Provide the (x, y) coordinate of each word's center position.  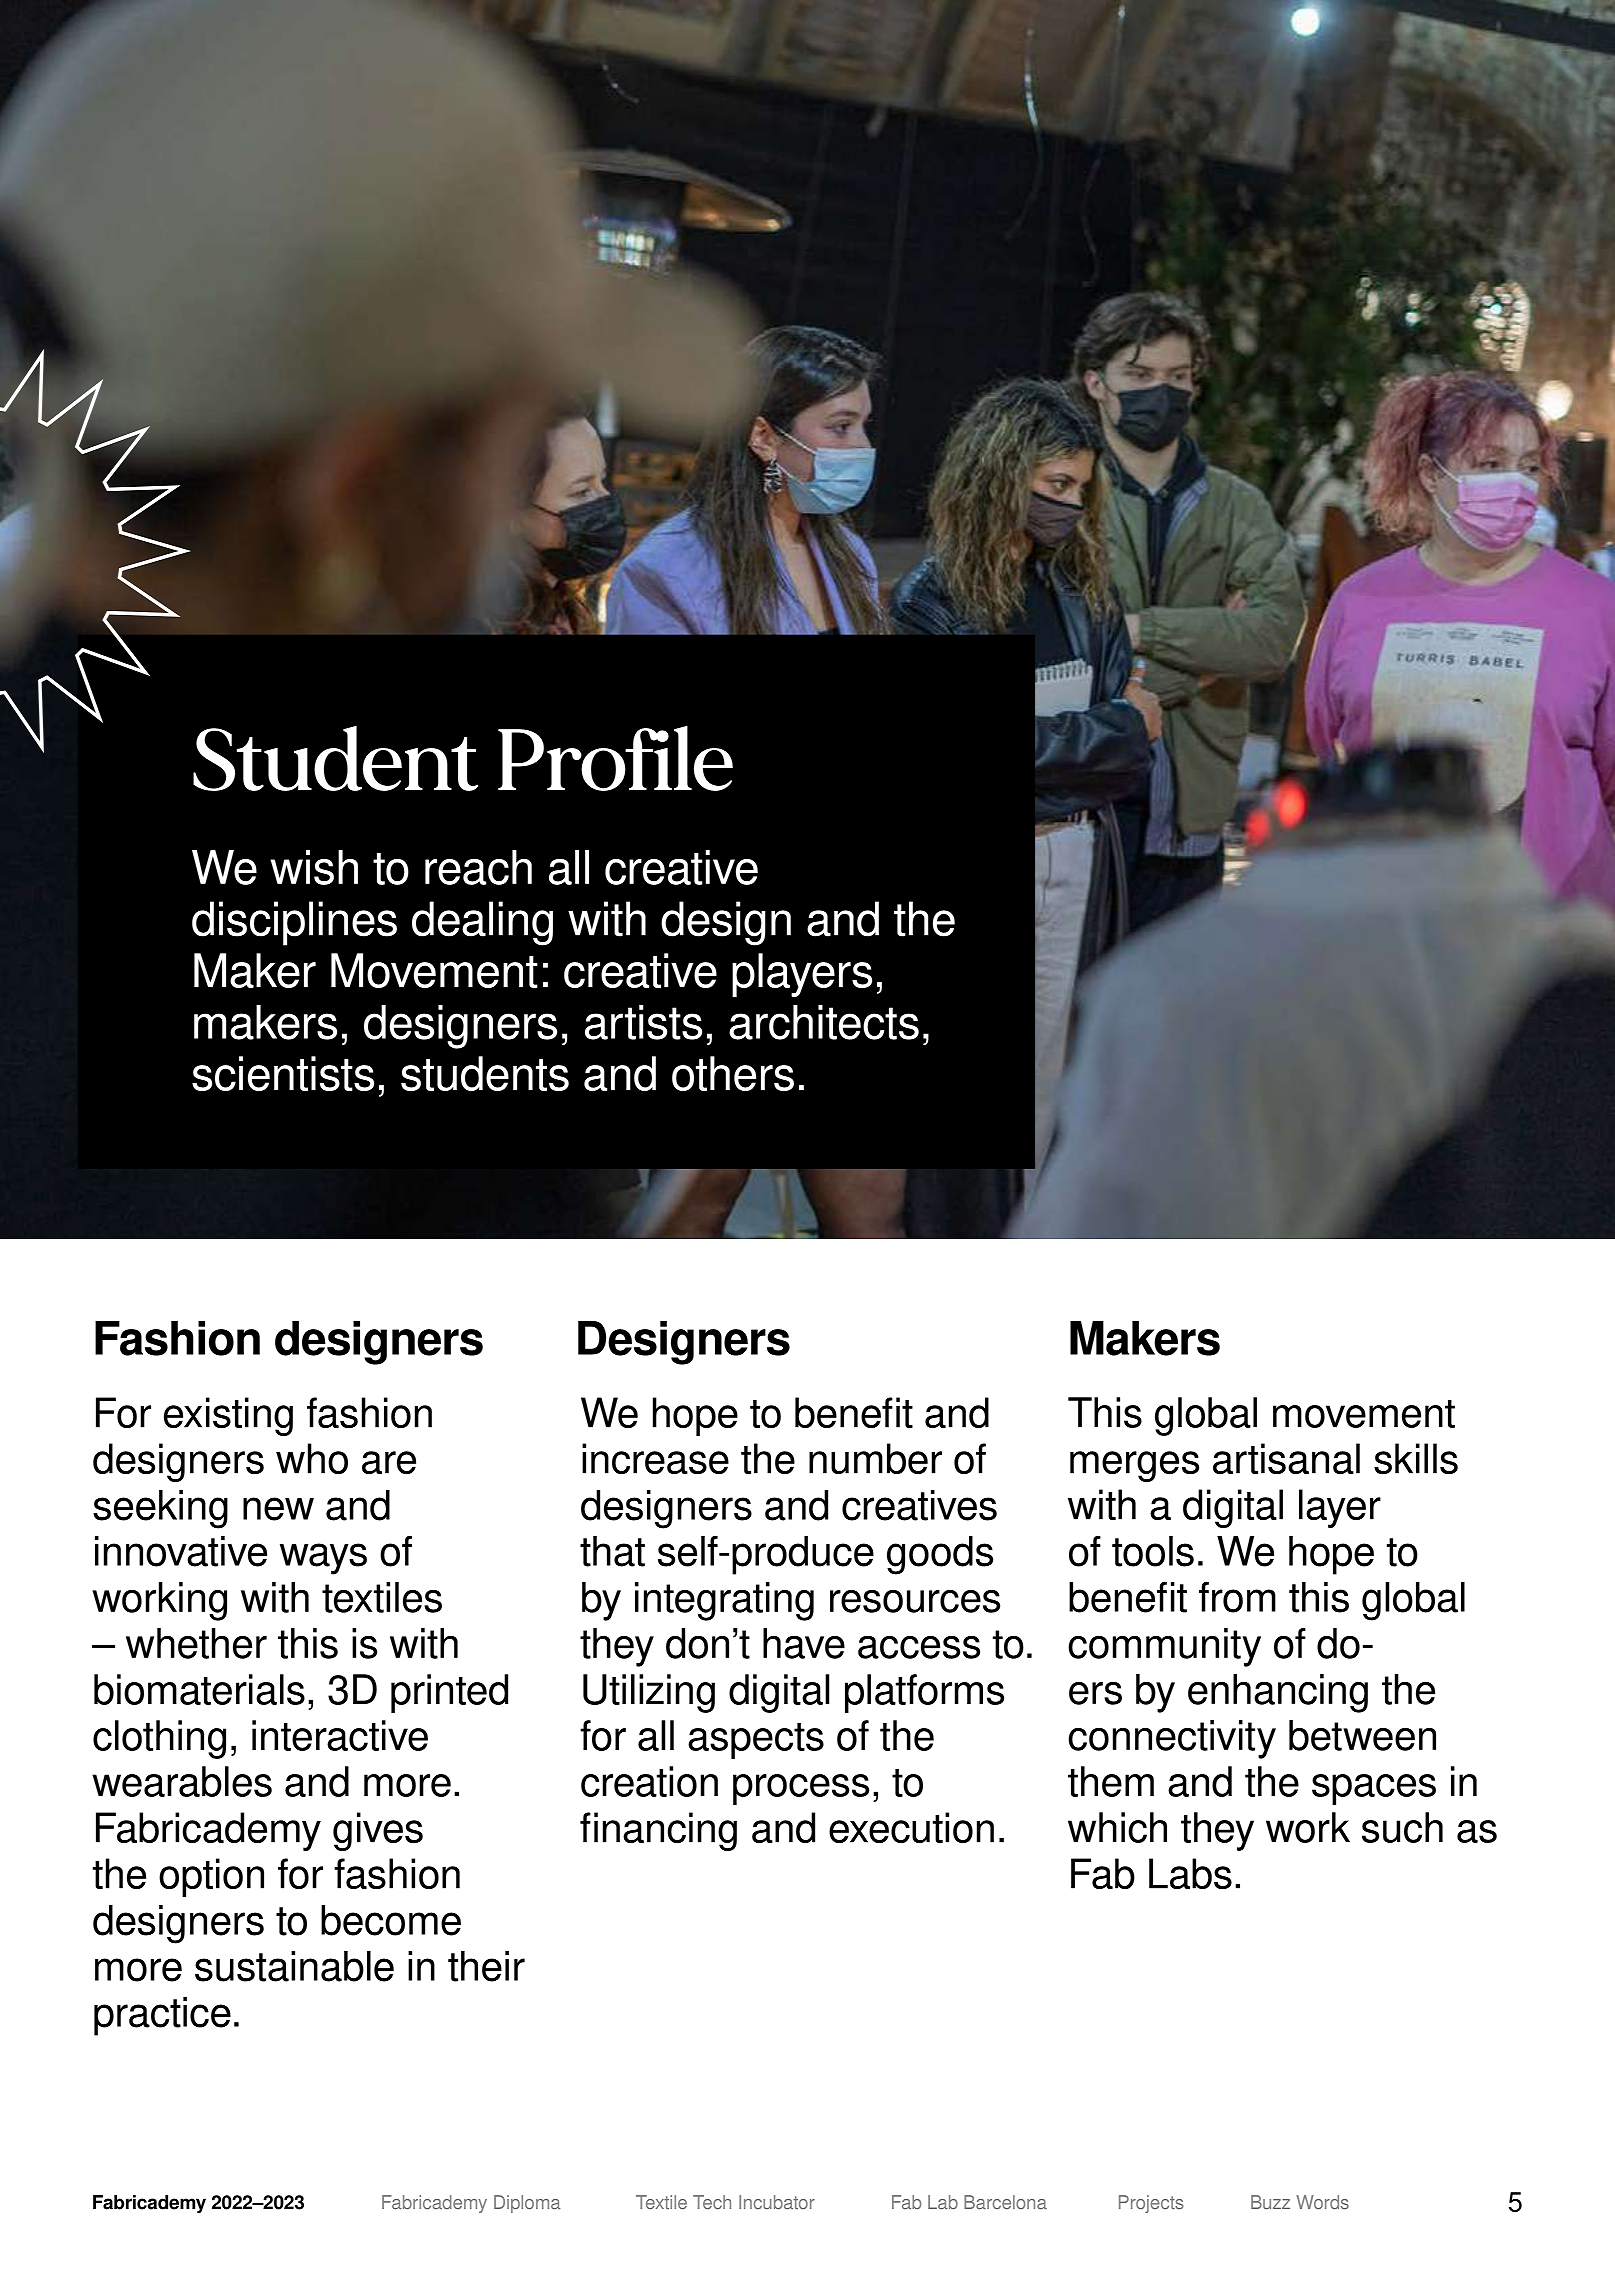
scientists (283, 1073)
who (312, 1458)
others (733, 1073)
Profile (615, 758)
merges (1134, 1466)
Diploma (527, 2204)
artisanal (1286, 1458)
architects (824, 1022)
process (801, 1789)
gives (378, 1831)
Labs (1190, 1873)
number (875, 1458)
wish (314, 867)
